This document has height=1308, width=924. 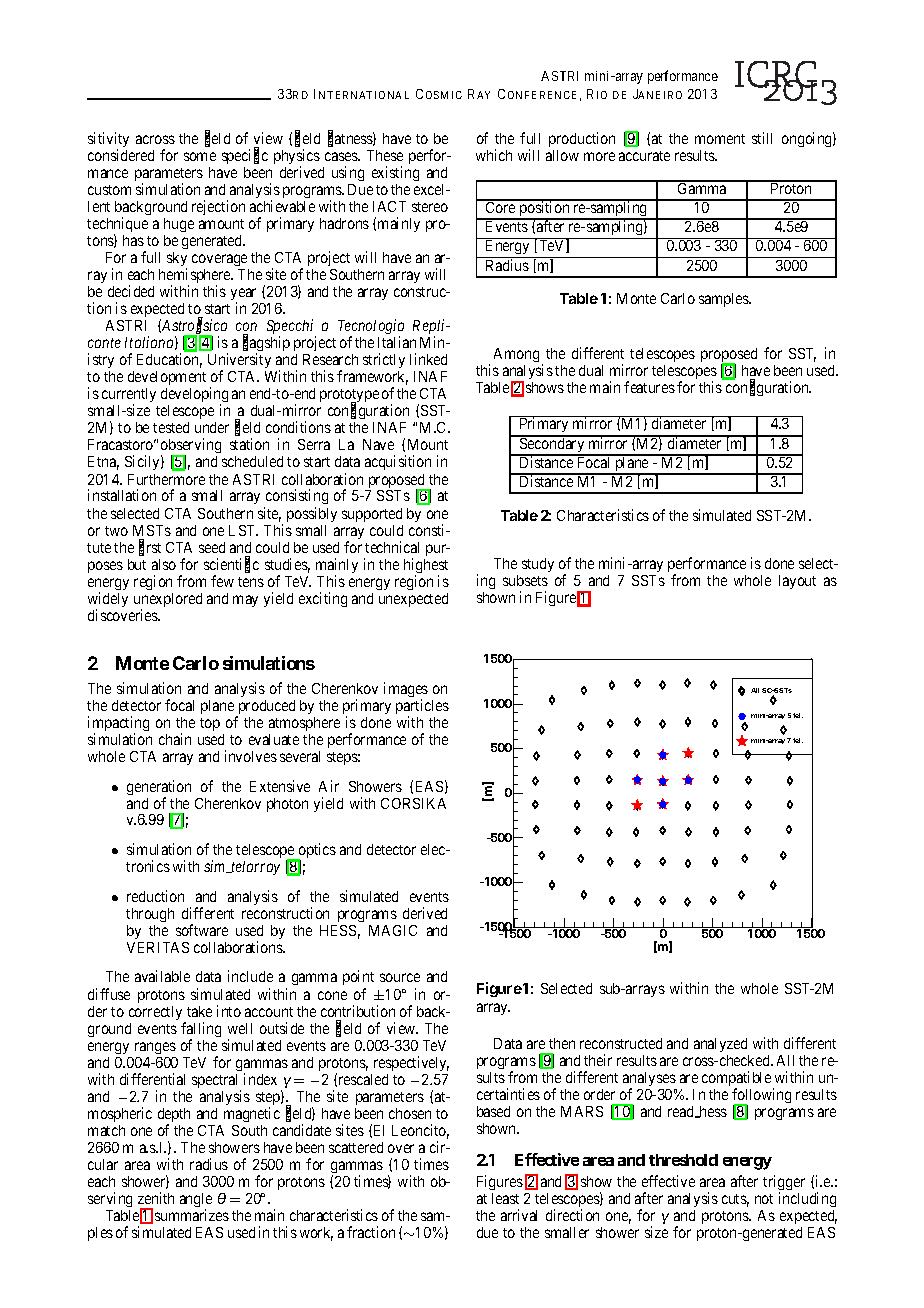 What do you see at coordinates (422, 708) in the document?
I see `particles` at bounding box center [422, 708].
